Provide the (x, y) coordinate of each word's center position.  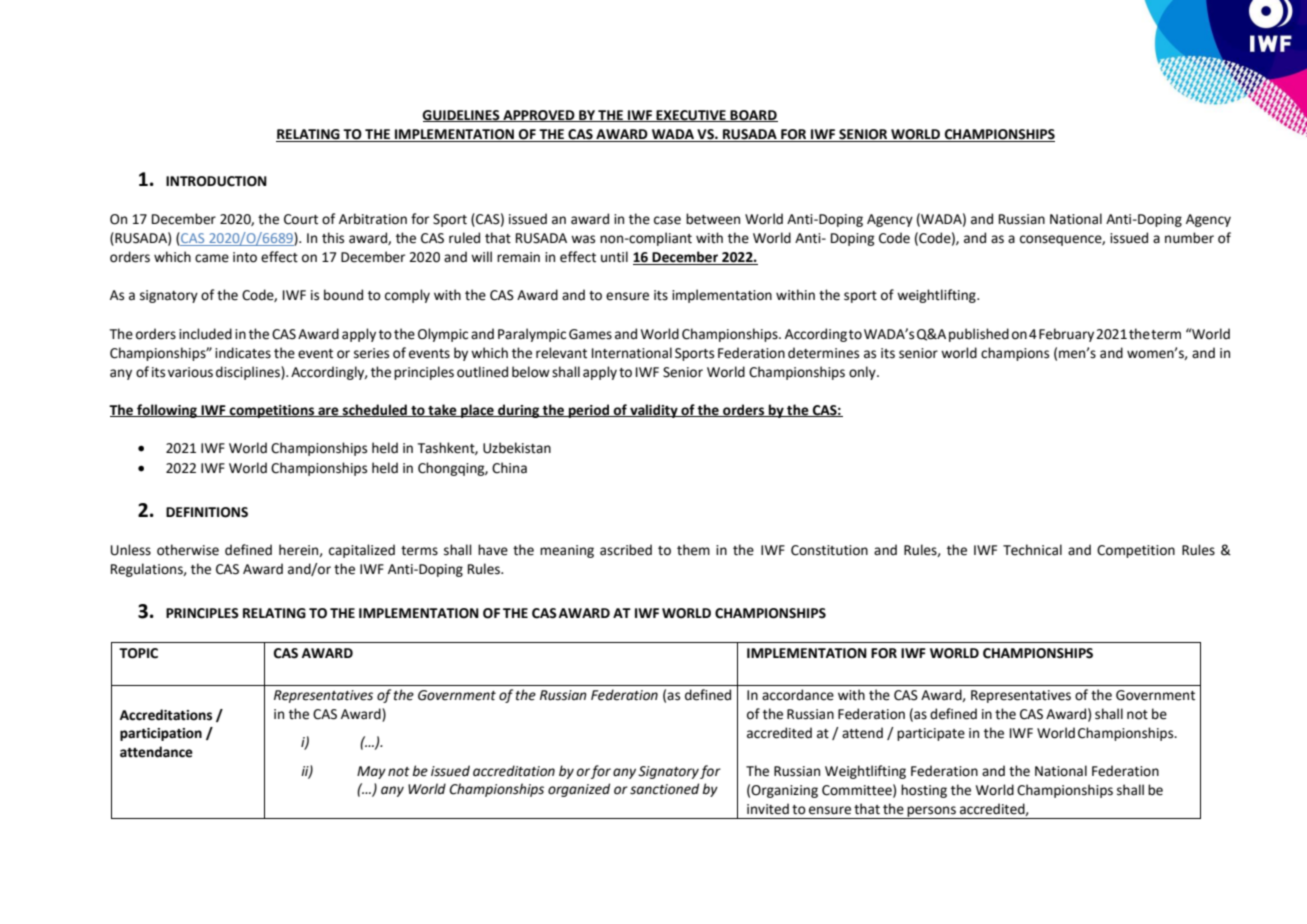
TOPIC (138, 653)
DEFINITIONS (207, 512)
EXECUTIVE (691, 116)
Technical (1032, 550)
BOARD (753, 116)
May (371, 772)
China (509, 468)
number (1189, 238)
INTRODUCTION (216, 181)
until (614, 257)
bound (343, 295)
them (693, 550)
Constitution (829, 550)
